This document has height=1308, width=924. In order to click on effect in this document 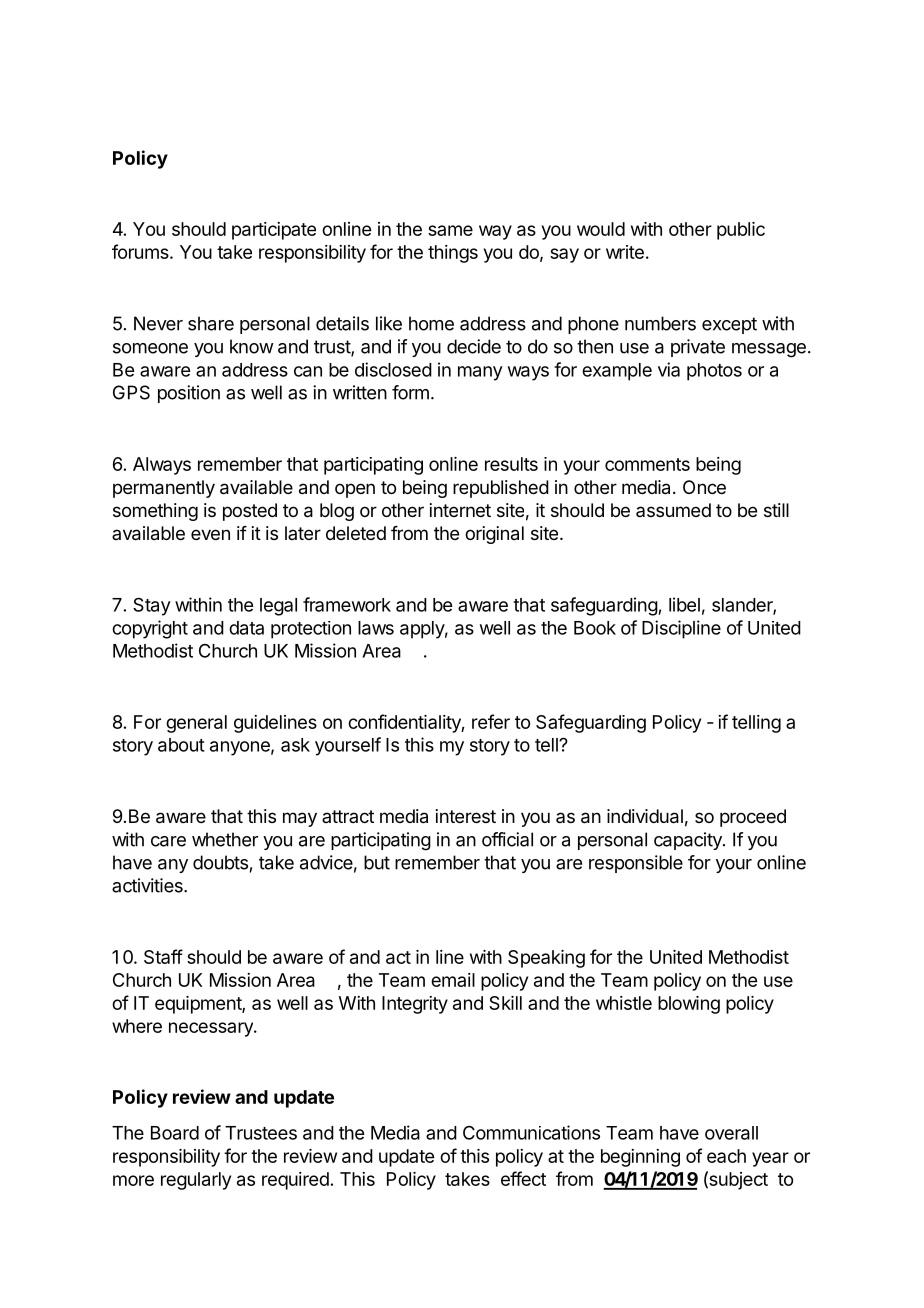, I will do `click(523, 1178)`.
